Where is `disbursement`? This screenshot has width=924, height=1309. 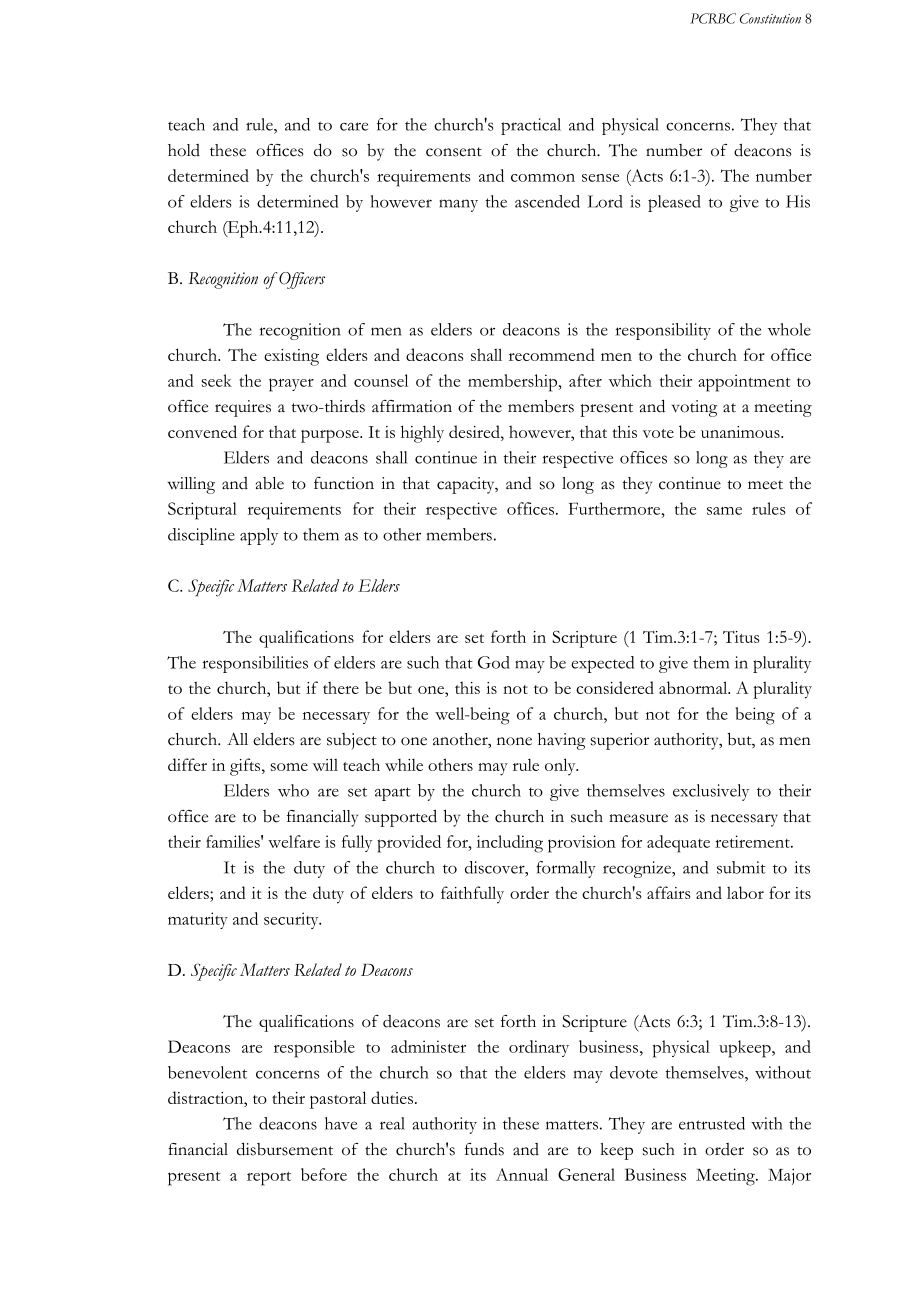 disbursement is located at coordinates (285, 1149).
